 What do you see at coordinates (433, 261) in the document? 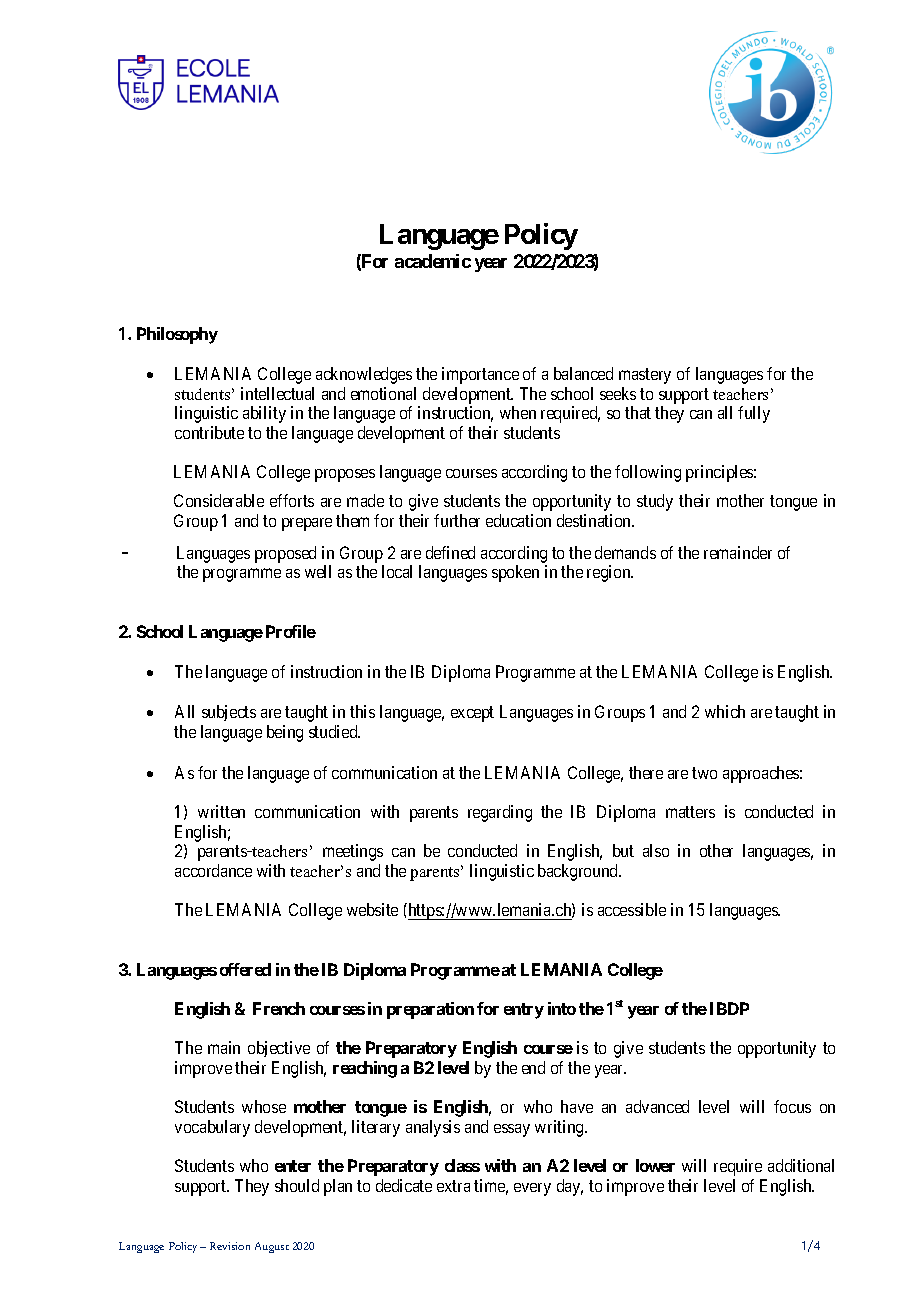
I see `academic` at bounding box center [433, 261].
